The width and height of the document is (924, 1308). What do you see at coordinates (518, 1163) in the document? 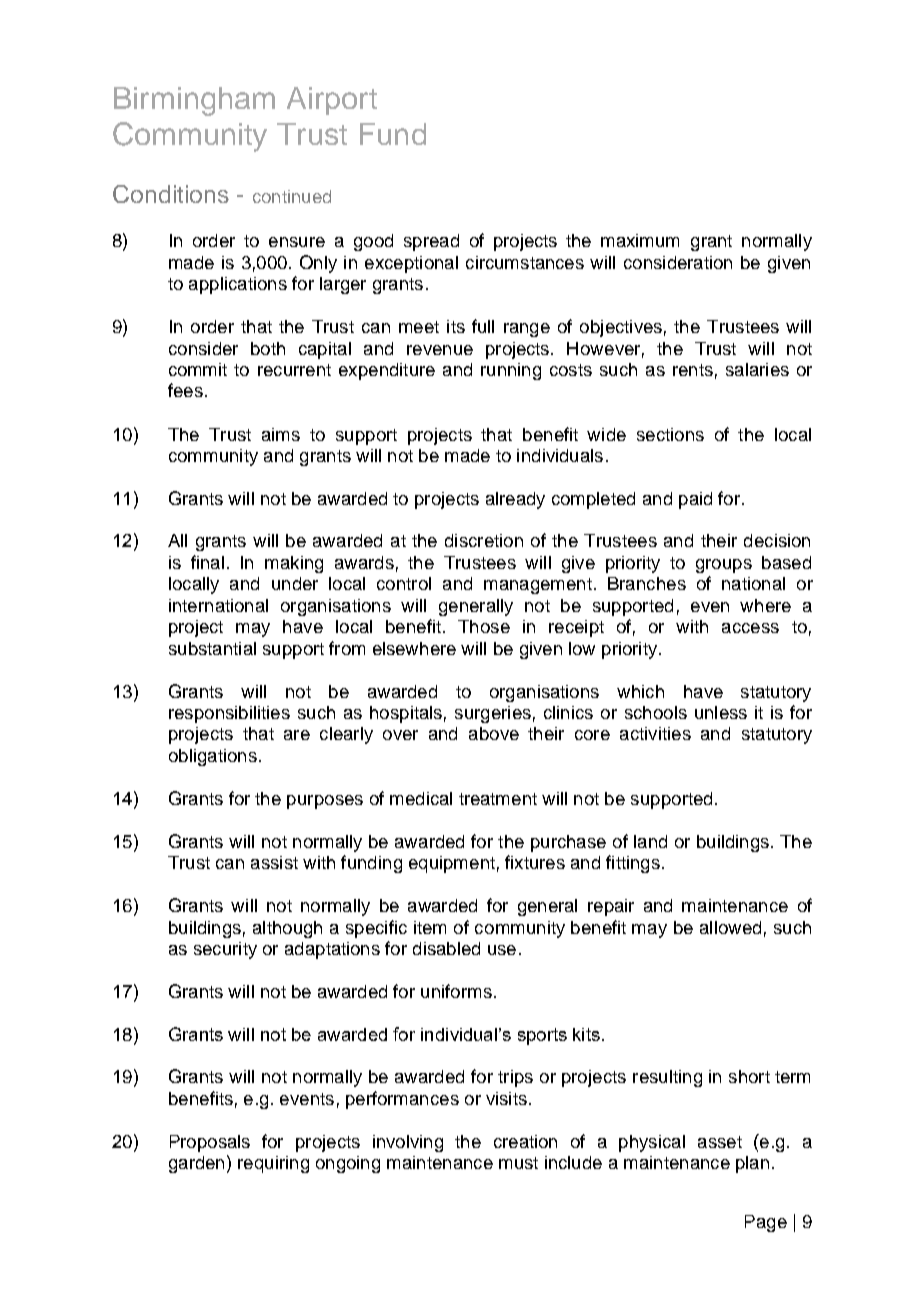
I see `must` at bounding box center [518, 1163].
